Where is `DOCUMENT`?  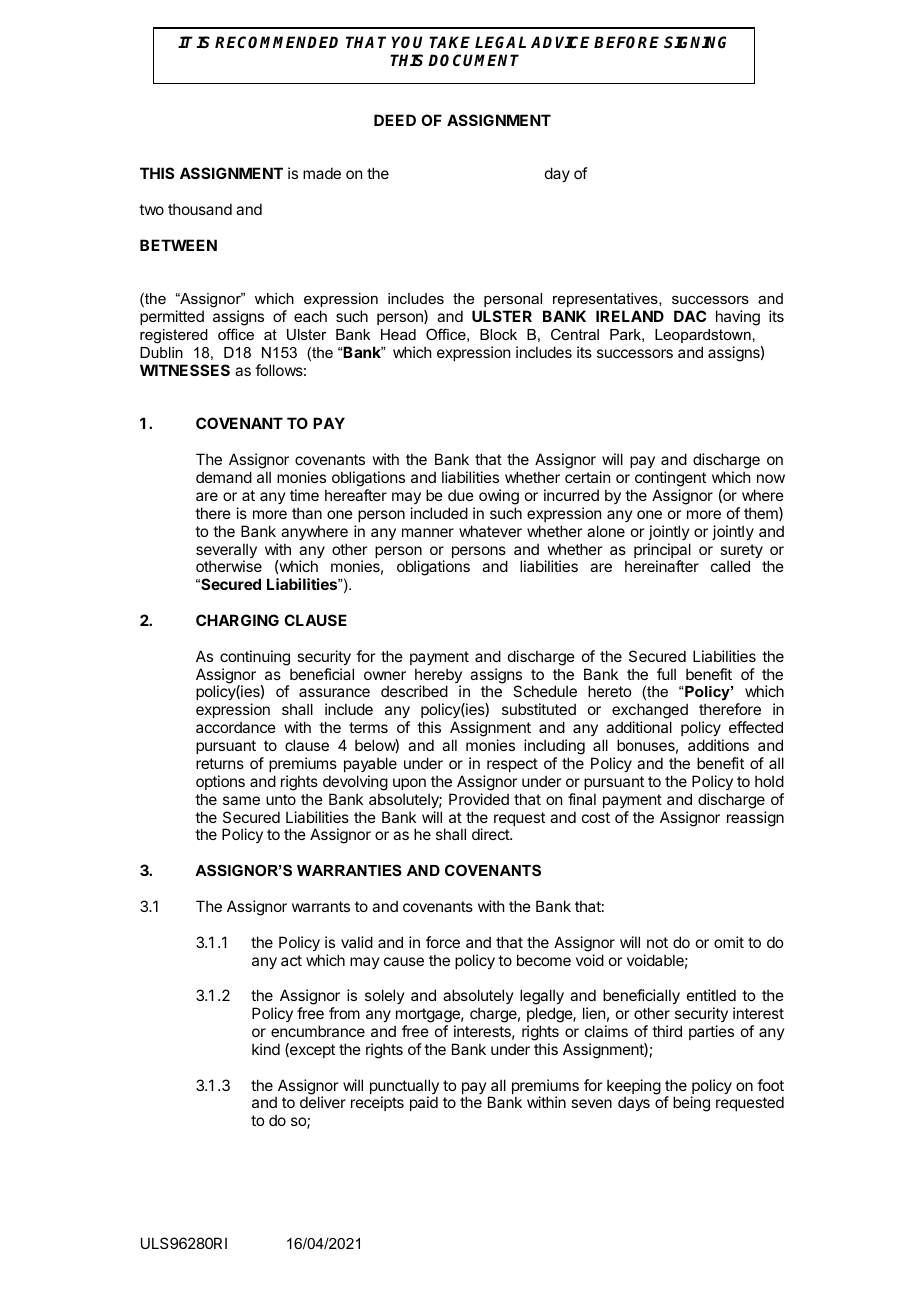
DOCUMENT is located at coordinates (473, 60).
